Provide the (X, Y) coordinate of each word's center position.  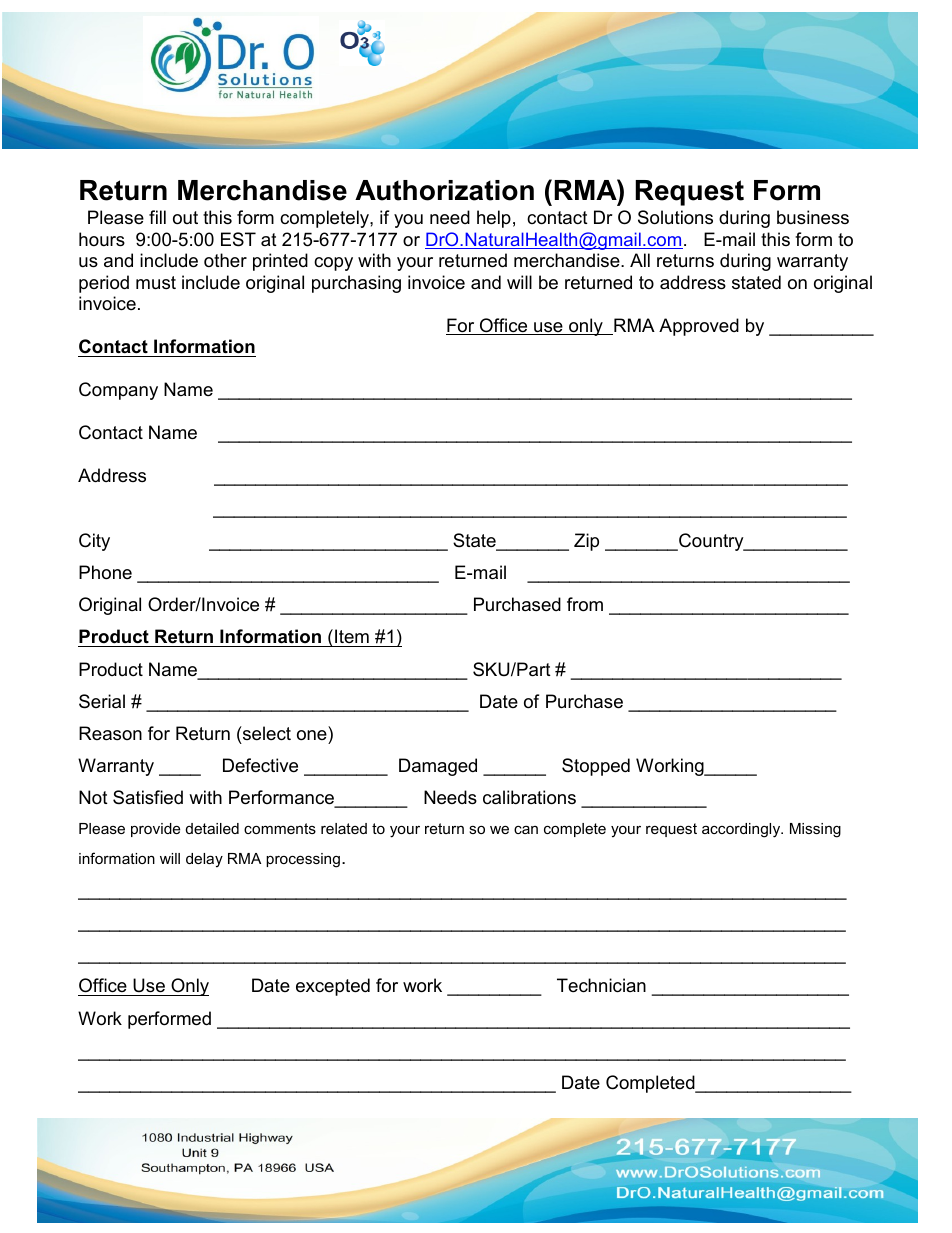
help (494, 219)
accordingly (742, 830)
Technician (601, 985)
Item (352, 636)
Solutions (675, 217)
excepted (333, 987)
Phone (105, 572)
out (185, 218)
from (585, 604)
